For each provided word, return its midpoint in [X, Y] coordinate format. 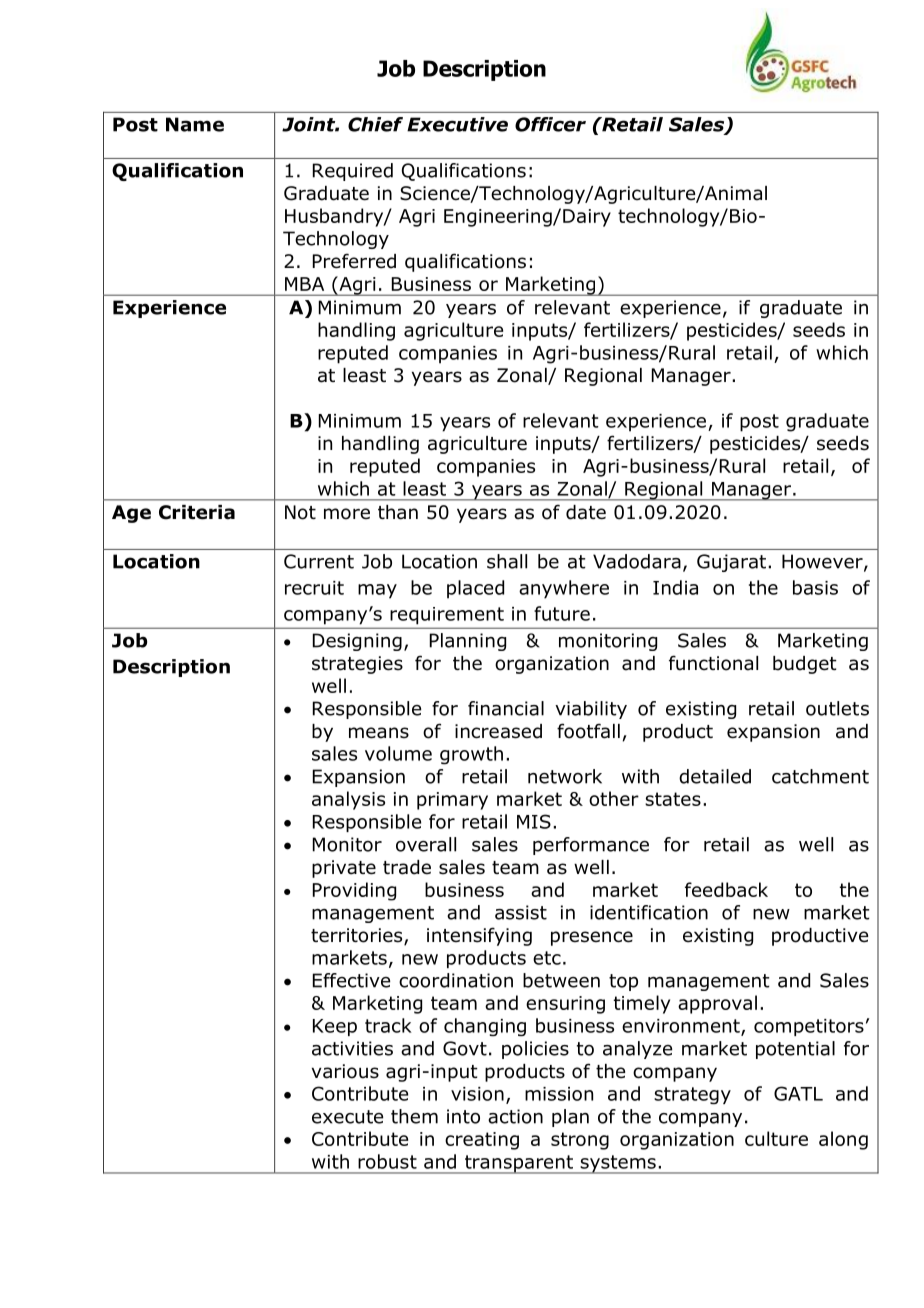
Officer [550, 124]
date [586, 512]
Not [300, 512]
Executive [457, 124]
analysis [348, 800]
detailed [715, 776]
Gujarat [733, 563]
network [565, 776]
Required [353, 172]
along [843, 1140]
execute [347, 1117]
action [515, 1116]
